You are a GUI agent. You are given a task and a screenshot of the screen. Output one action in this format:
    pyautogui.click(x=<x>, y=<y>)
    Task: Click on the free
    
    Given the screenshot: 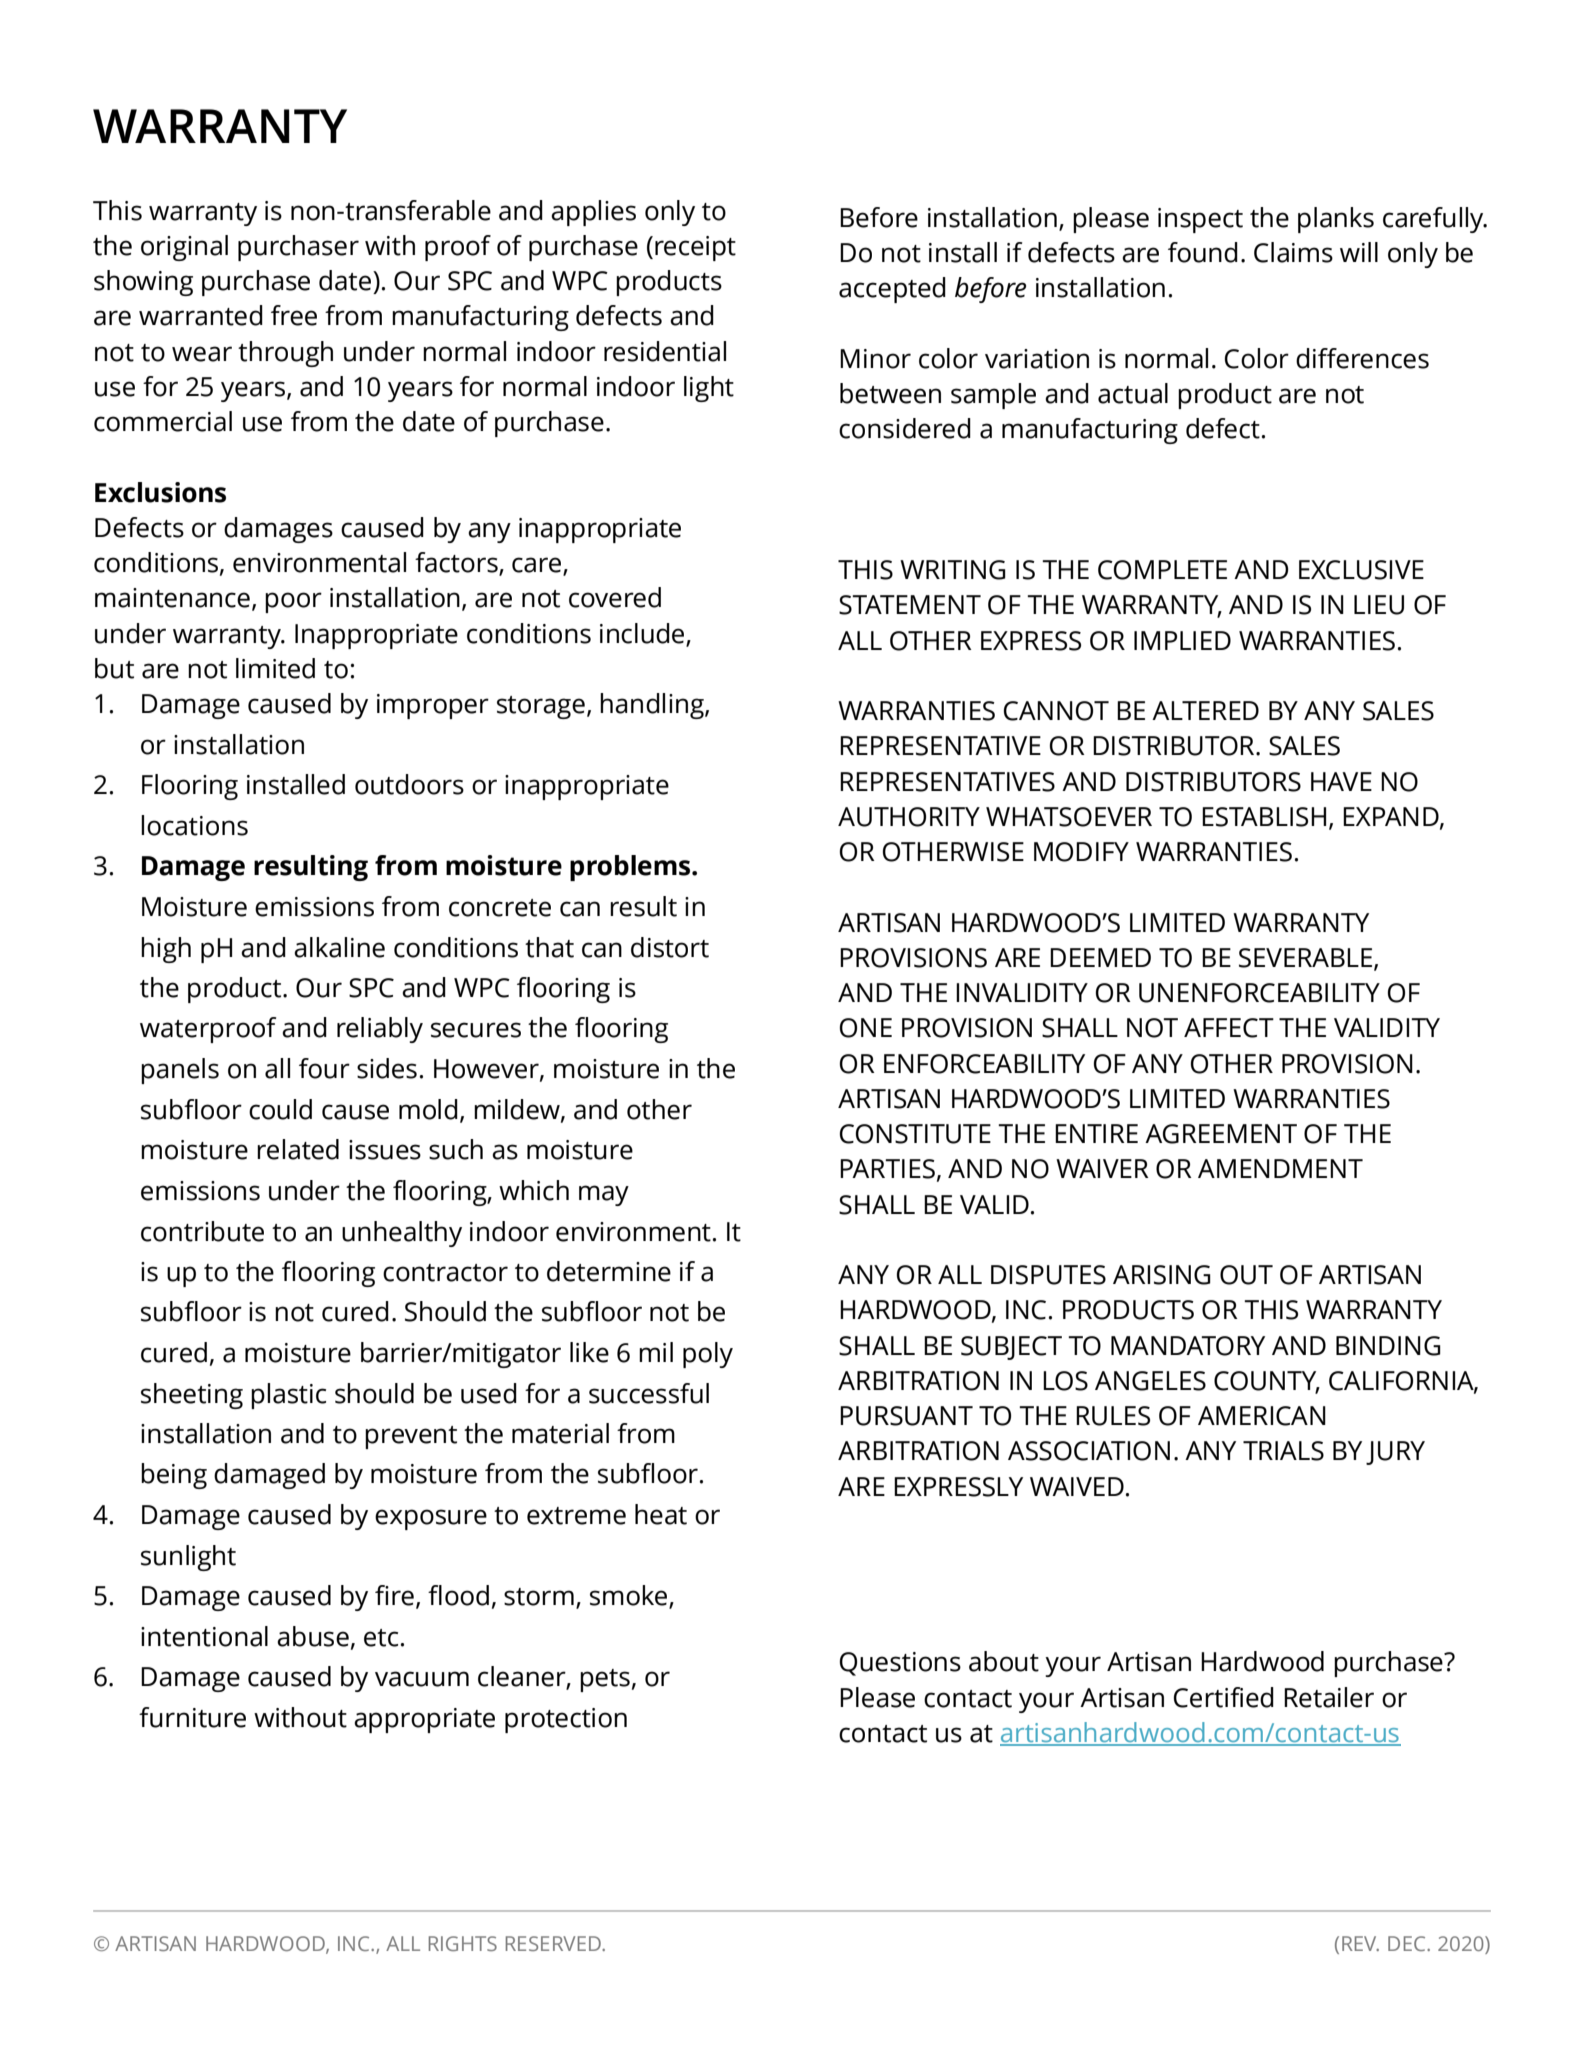 What is the action you would take?
    pyautogui.click(x=294, y=315)
